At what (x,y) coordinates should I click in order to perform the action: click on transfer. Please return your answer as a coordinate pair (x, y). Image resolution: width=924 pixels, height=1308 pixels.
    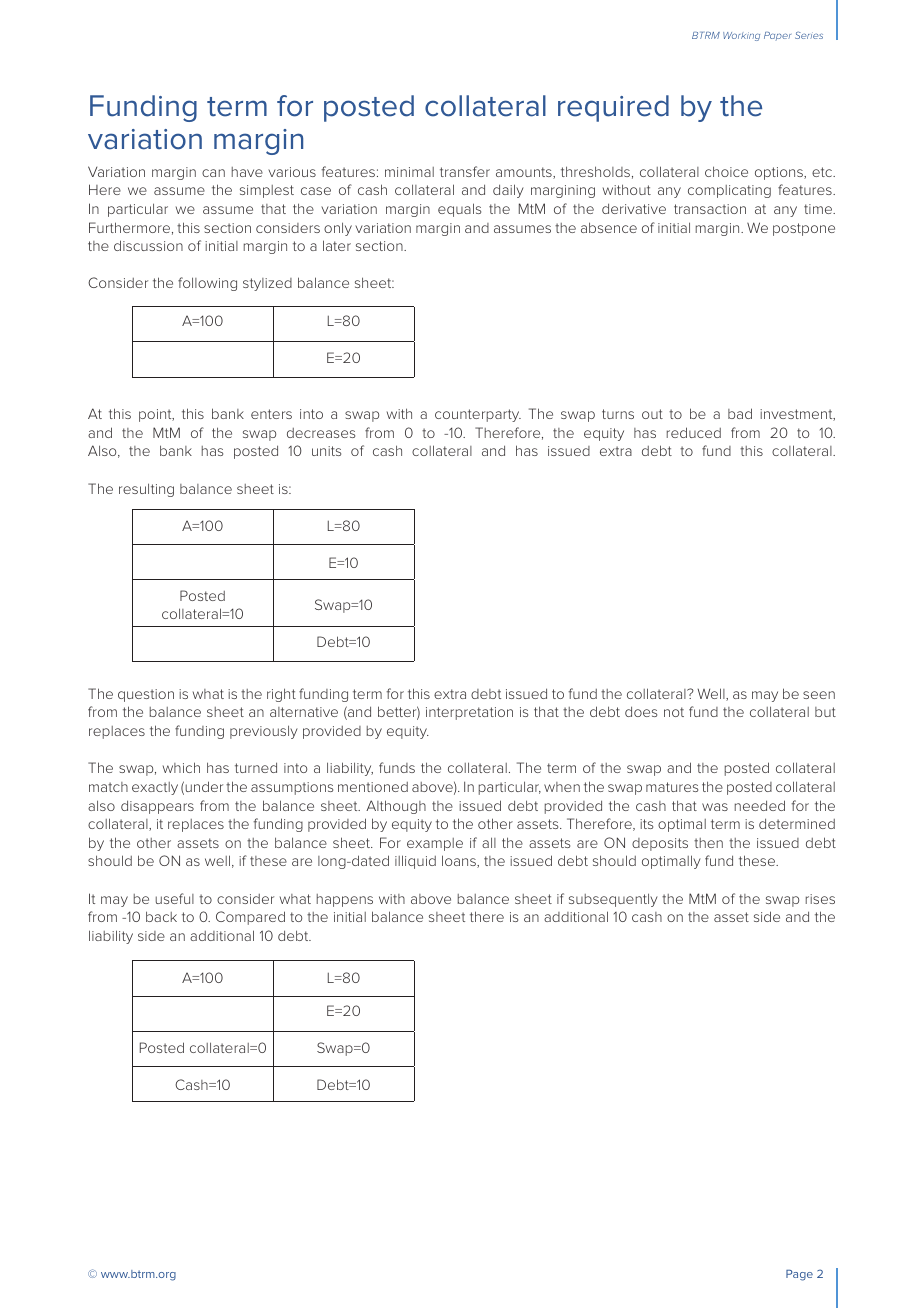
    Looking at the image, I should click on (465, 171).
